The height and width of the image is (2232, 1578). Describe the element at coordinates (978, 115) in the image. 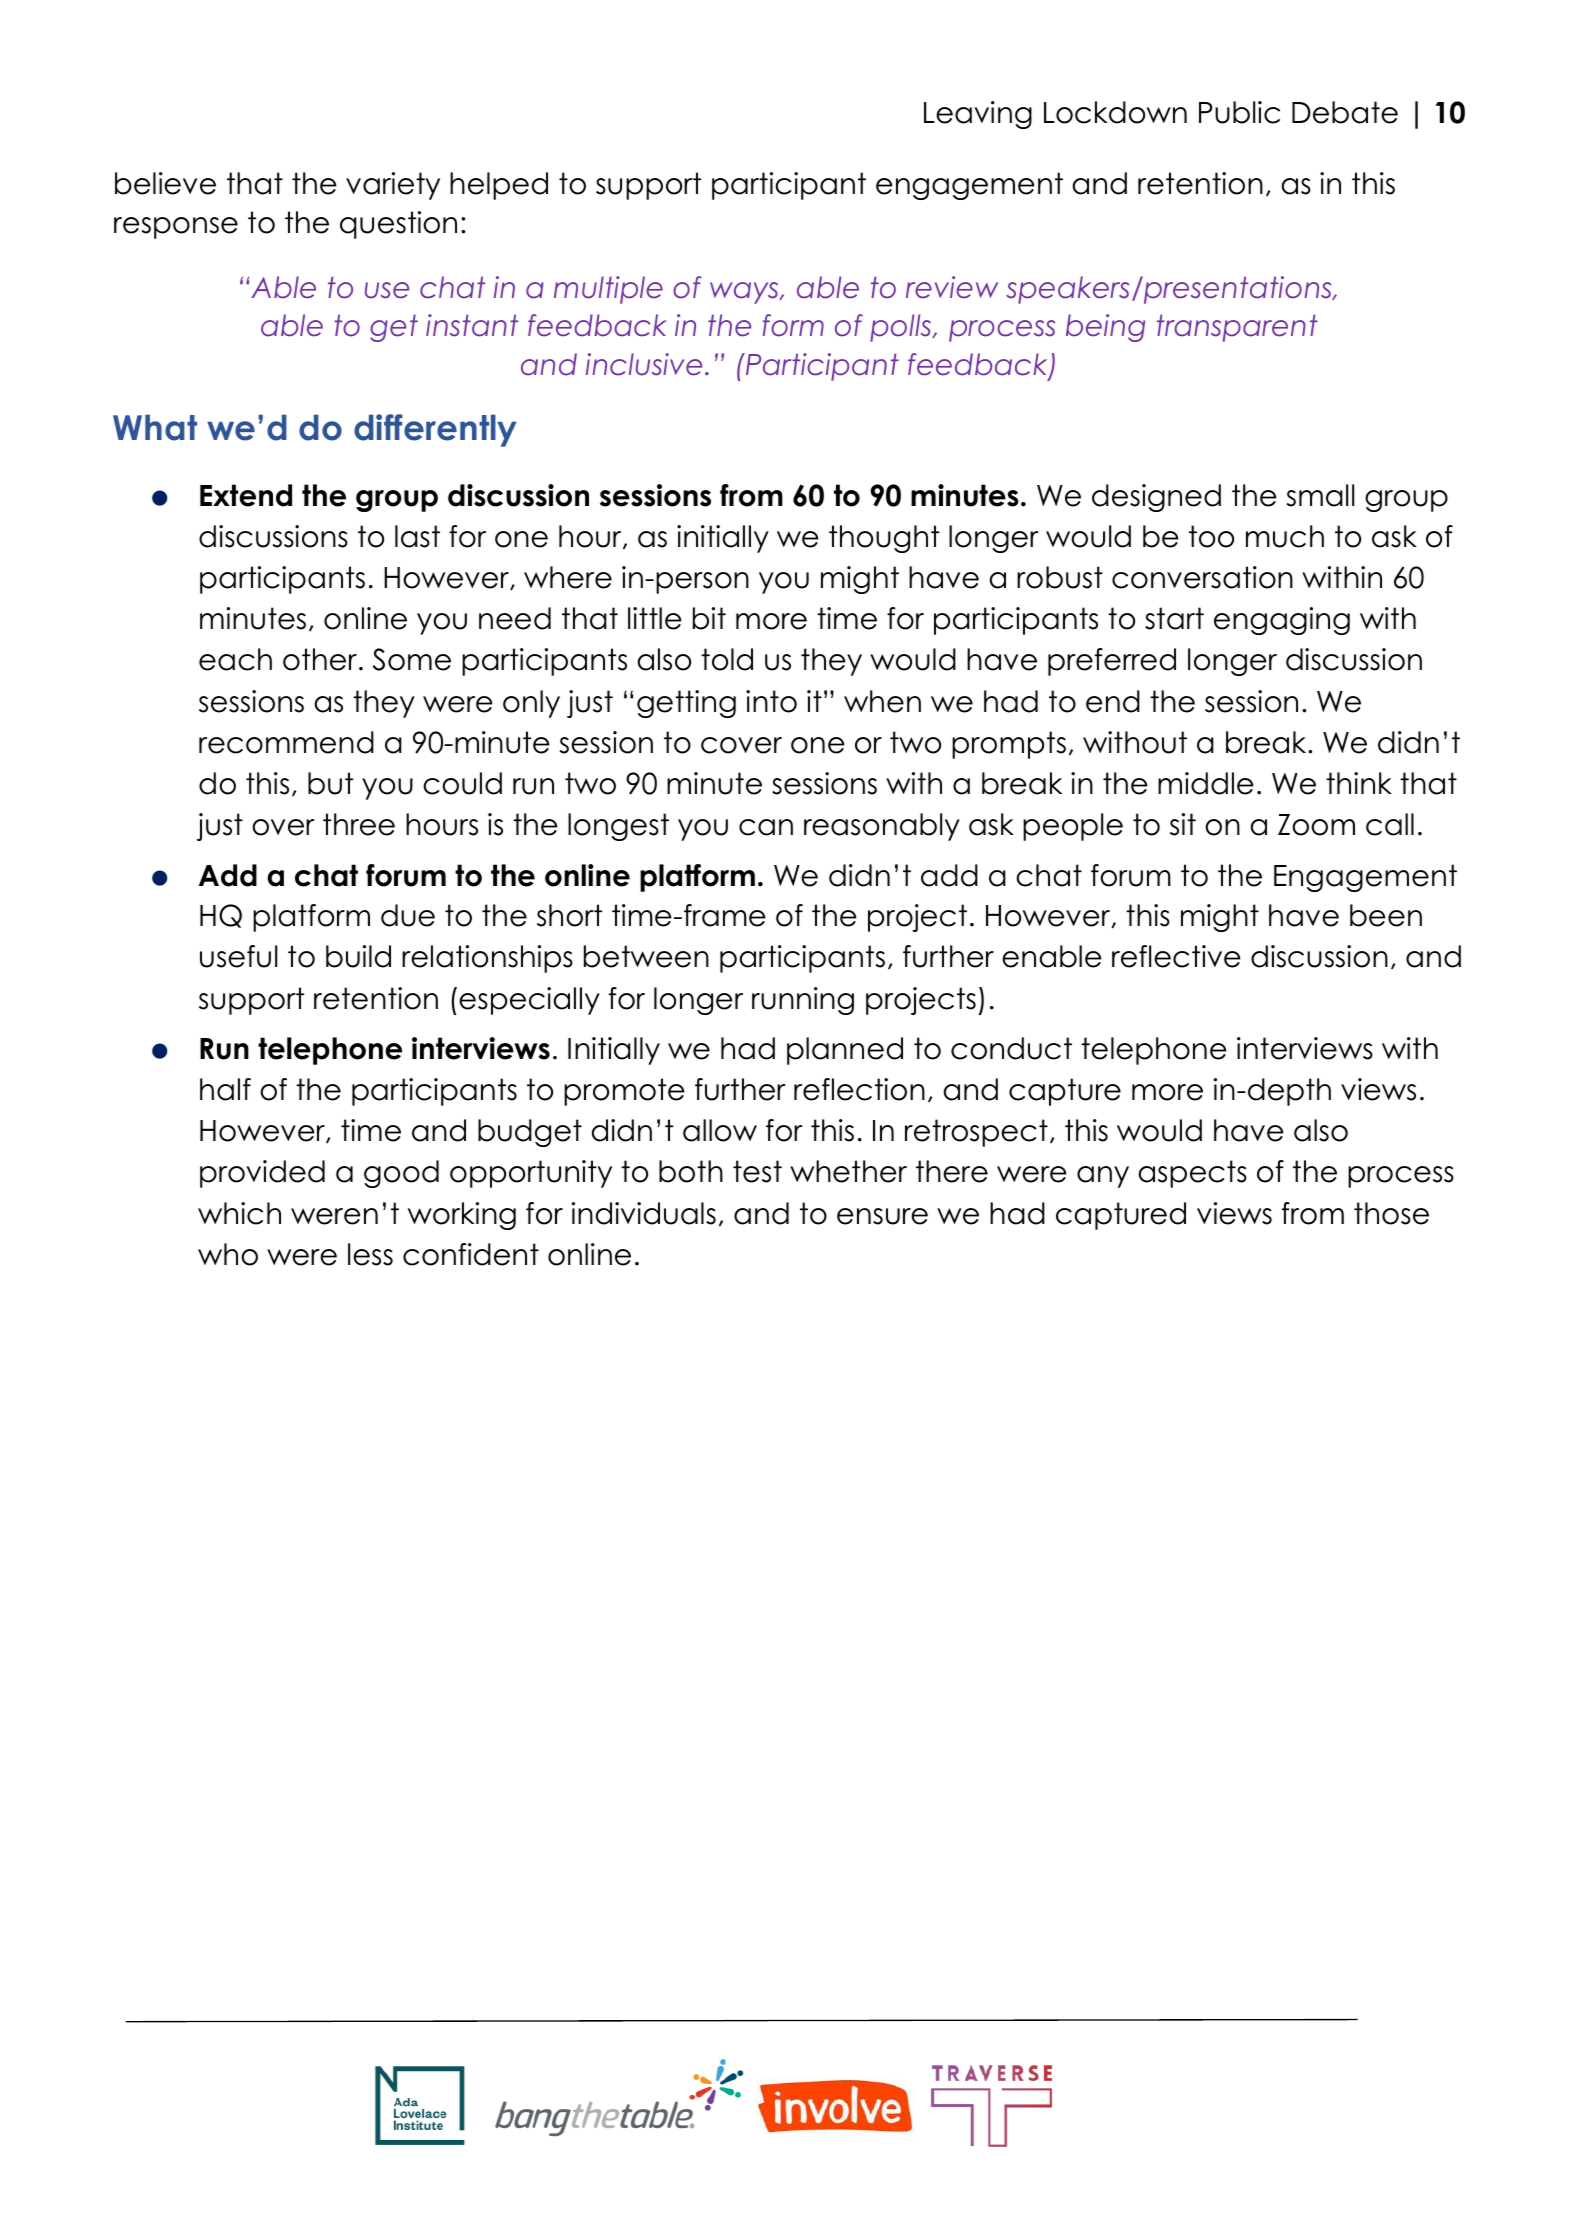

I see `Leaving` at that location.
